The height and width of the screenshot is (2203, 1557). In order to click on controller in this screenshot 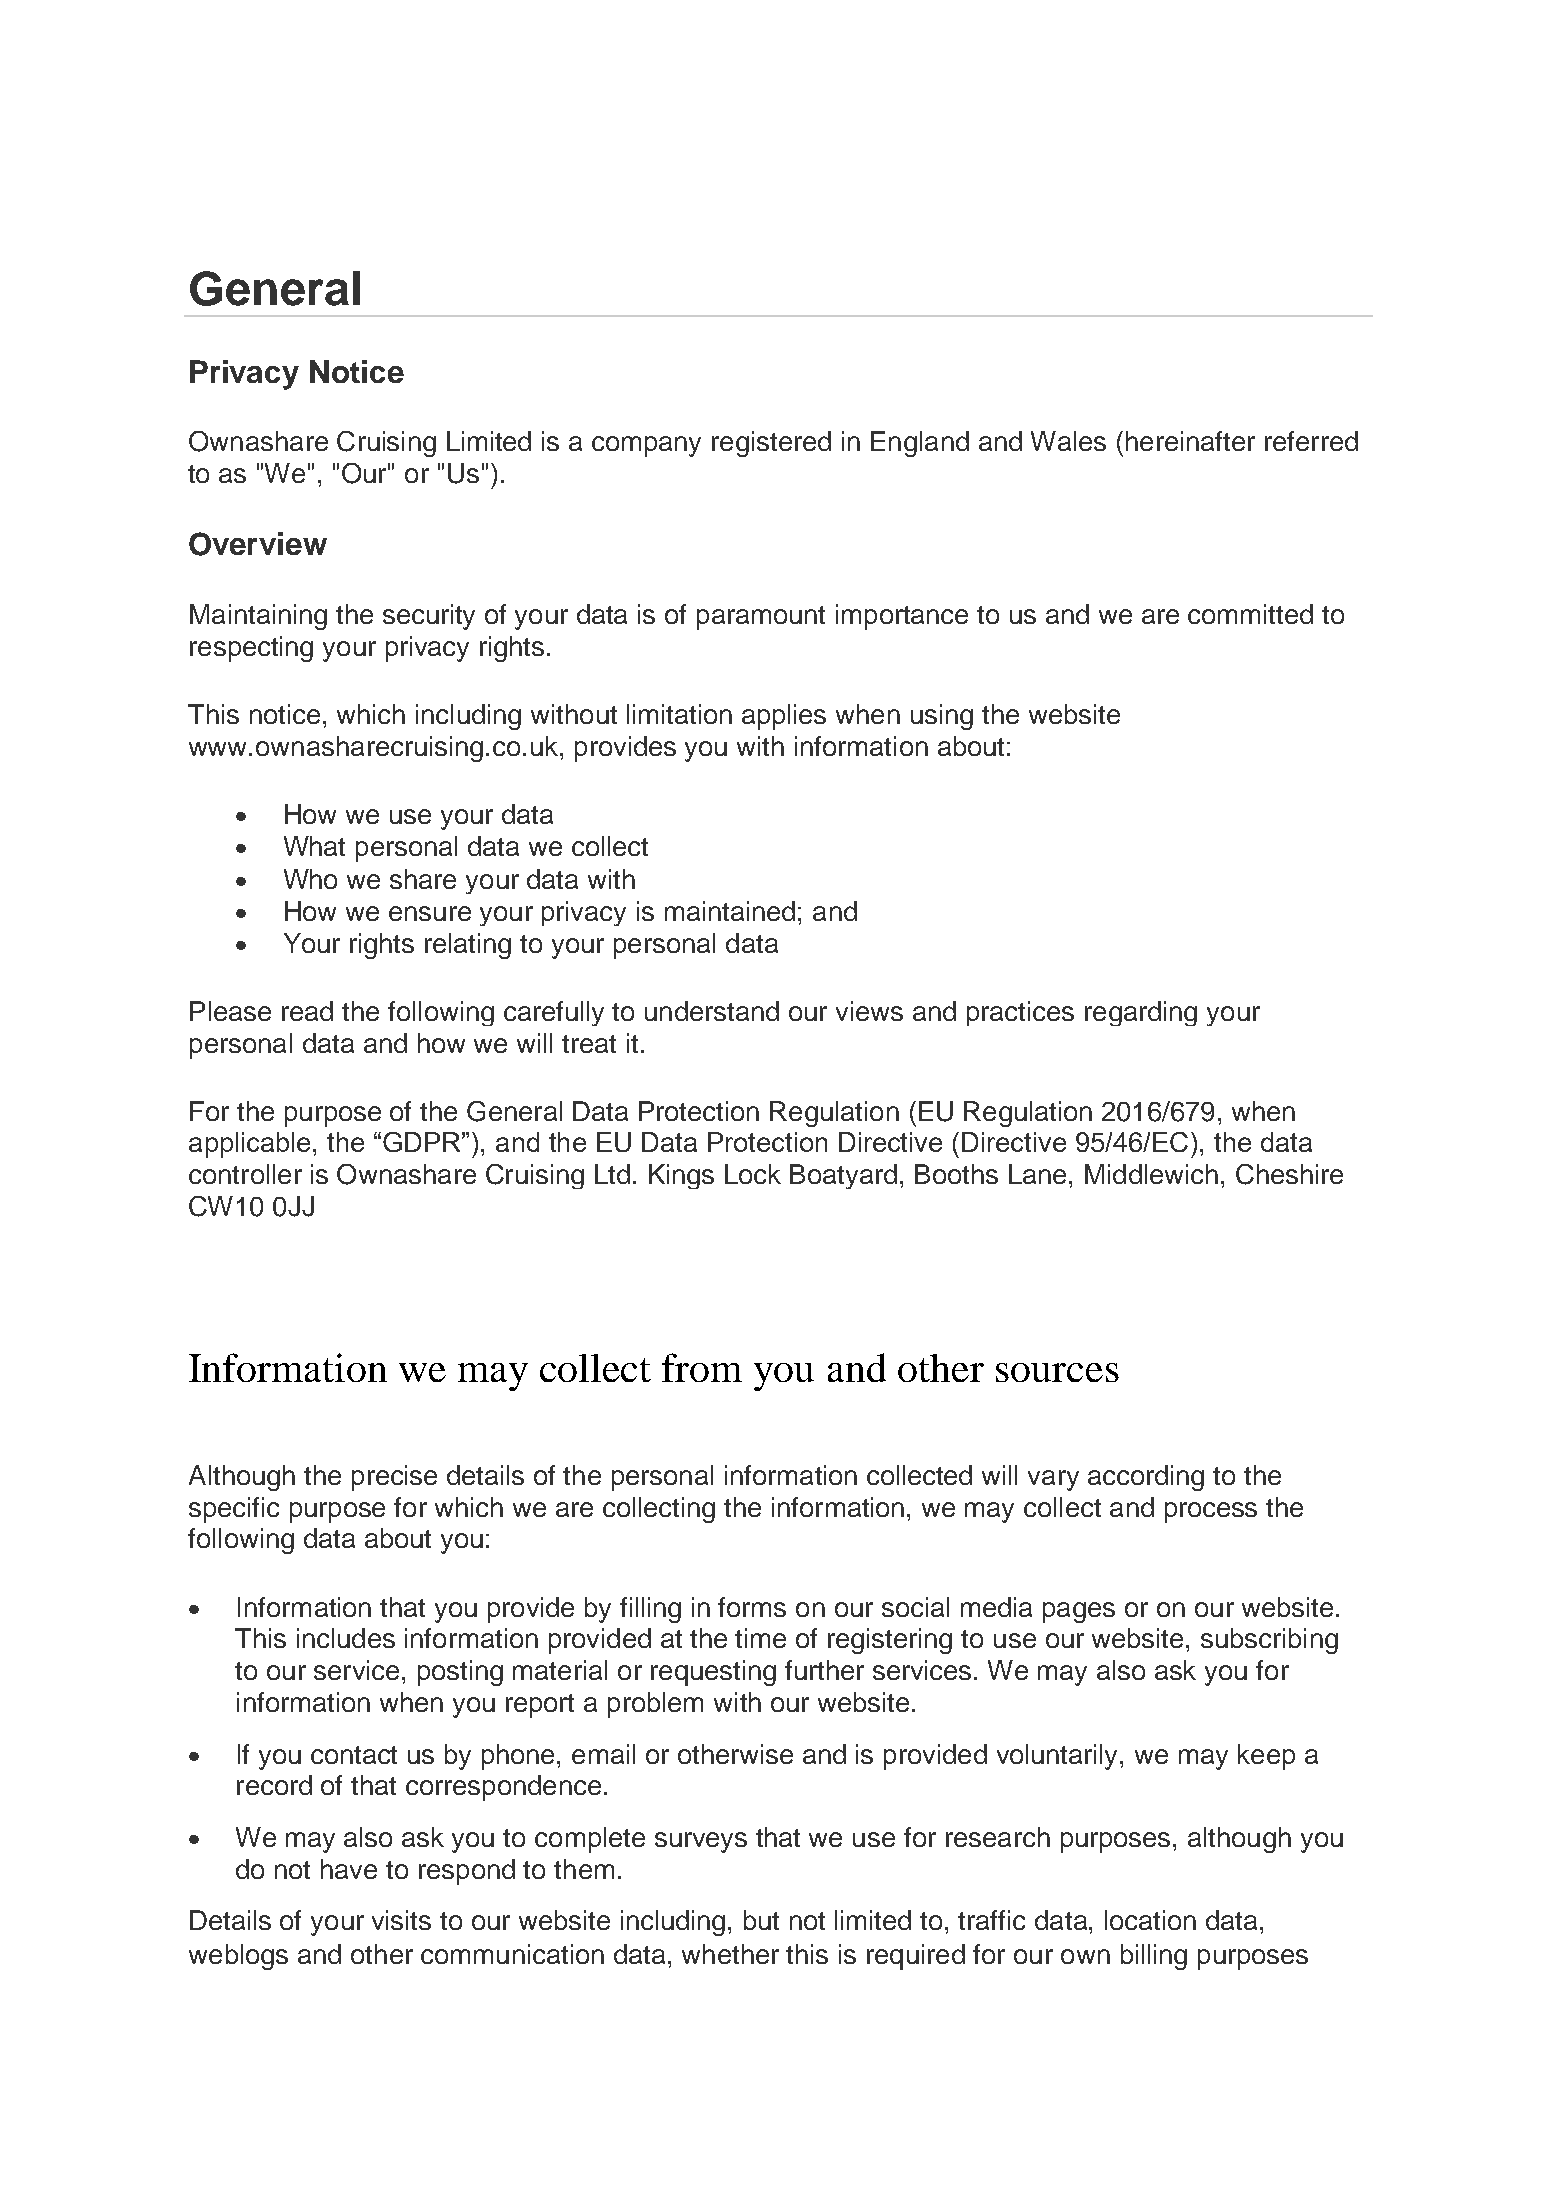, I will do `click(245, 1174)`.
